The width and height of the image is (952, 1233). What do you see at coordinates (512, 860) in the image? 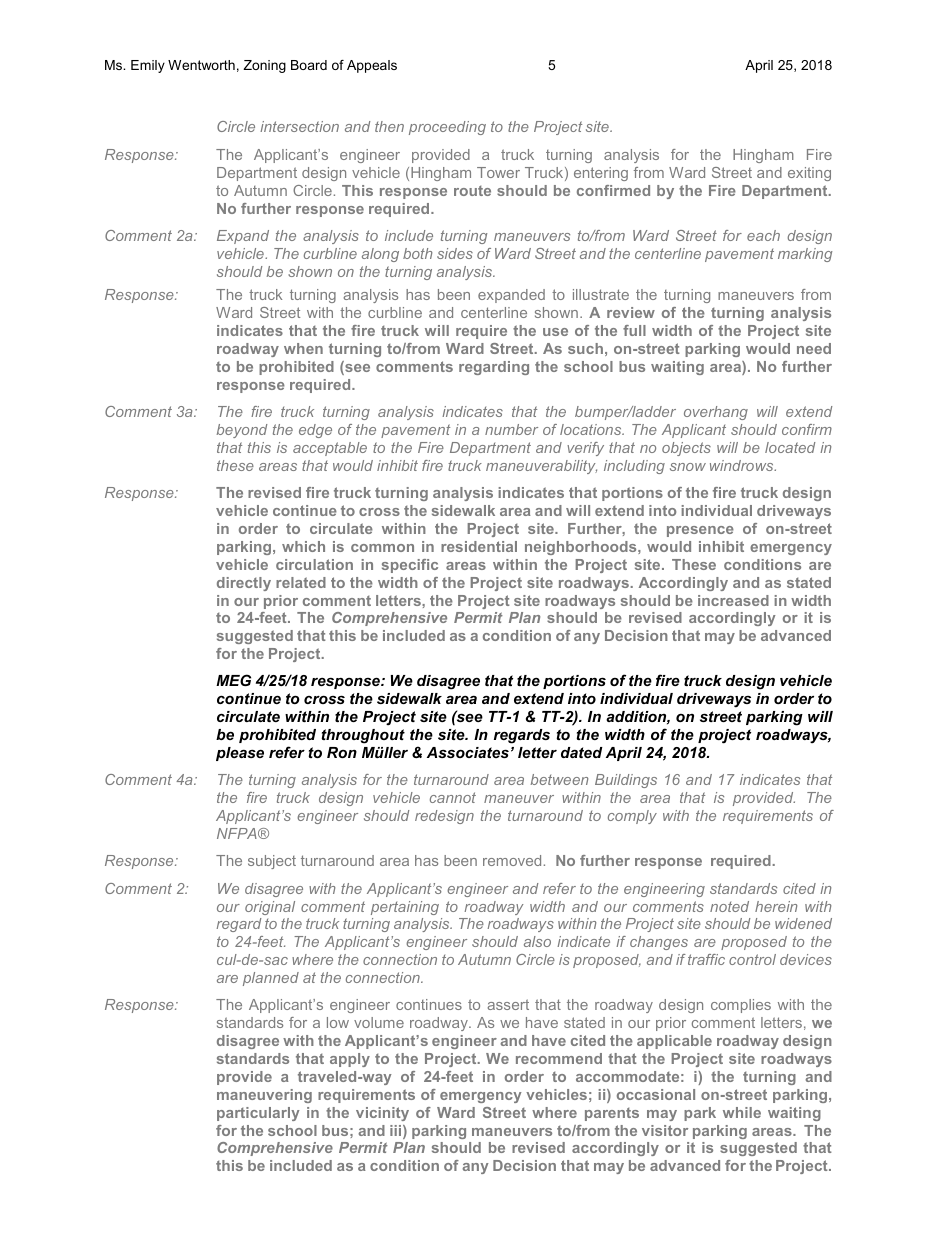
I see `removed` at bounding box center [512, 860].
